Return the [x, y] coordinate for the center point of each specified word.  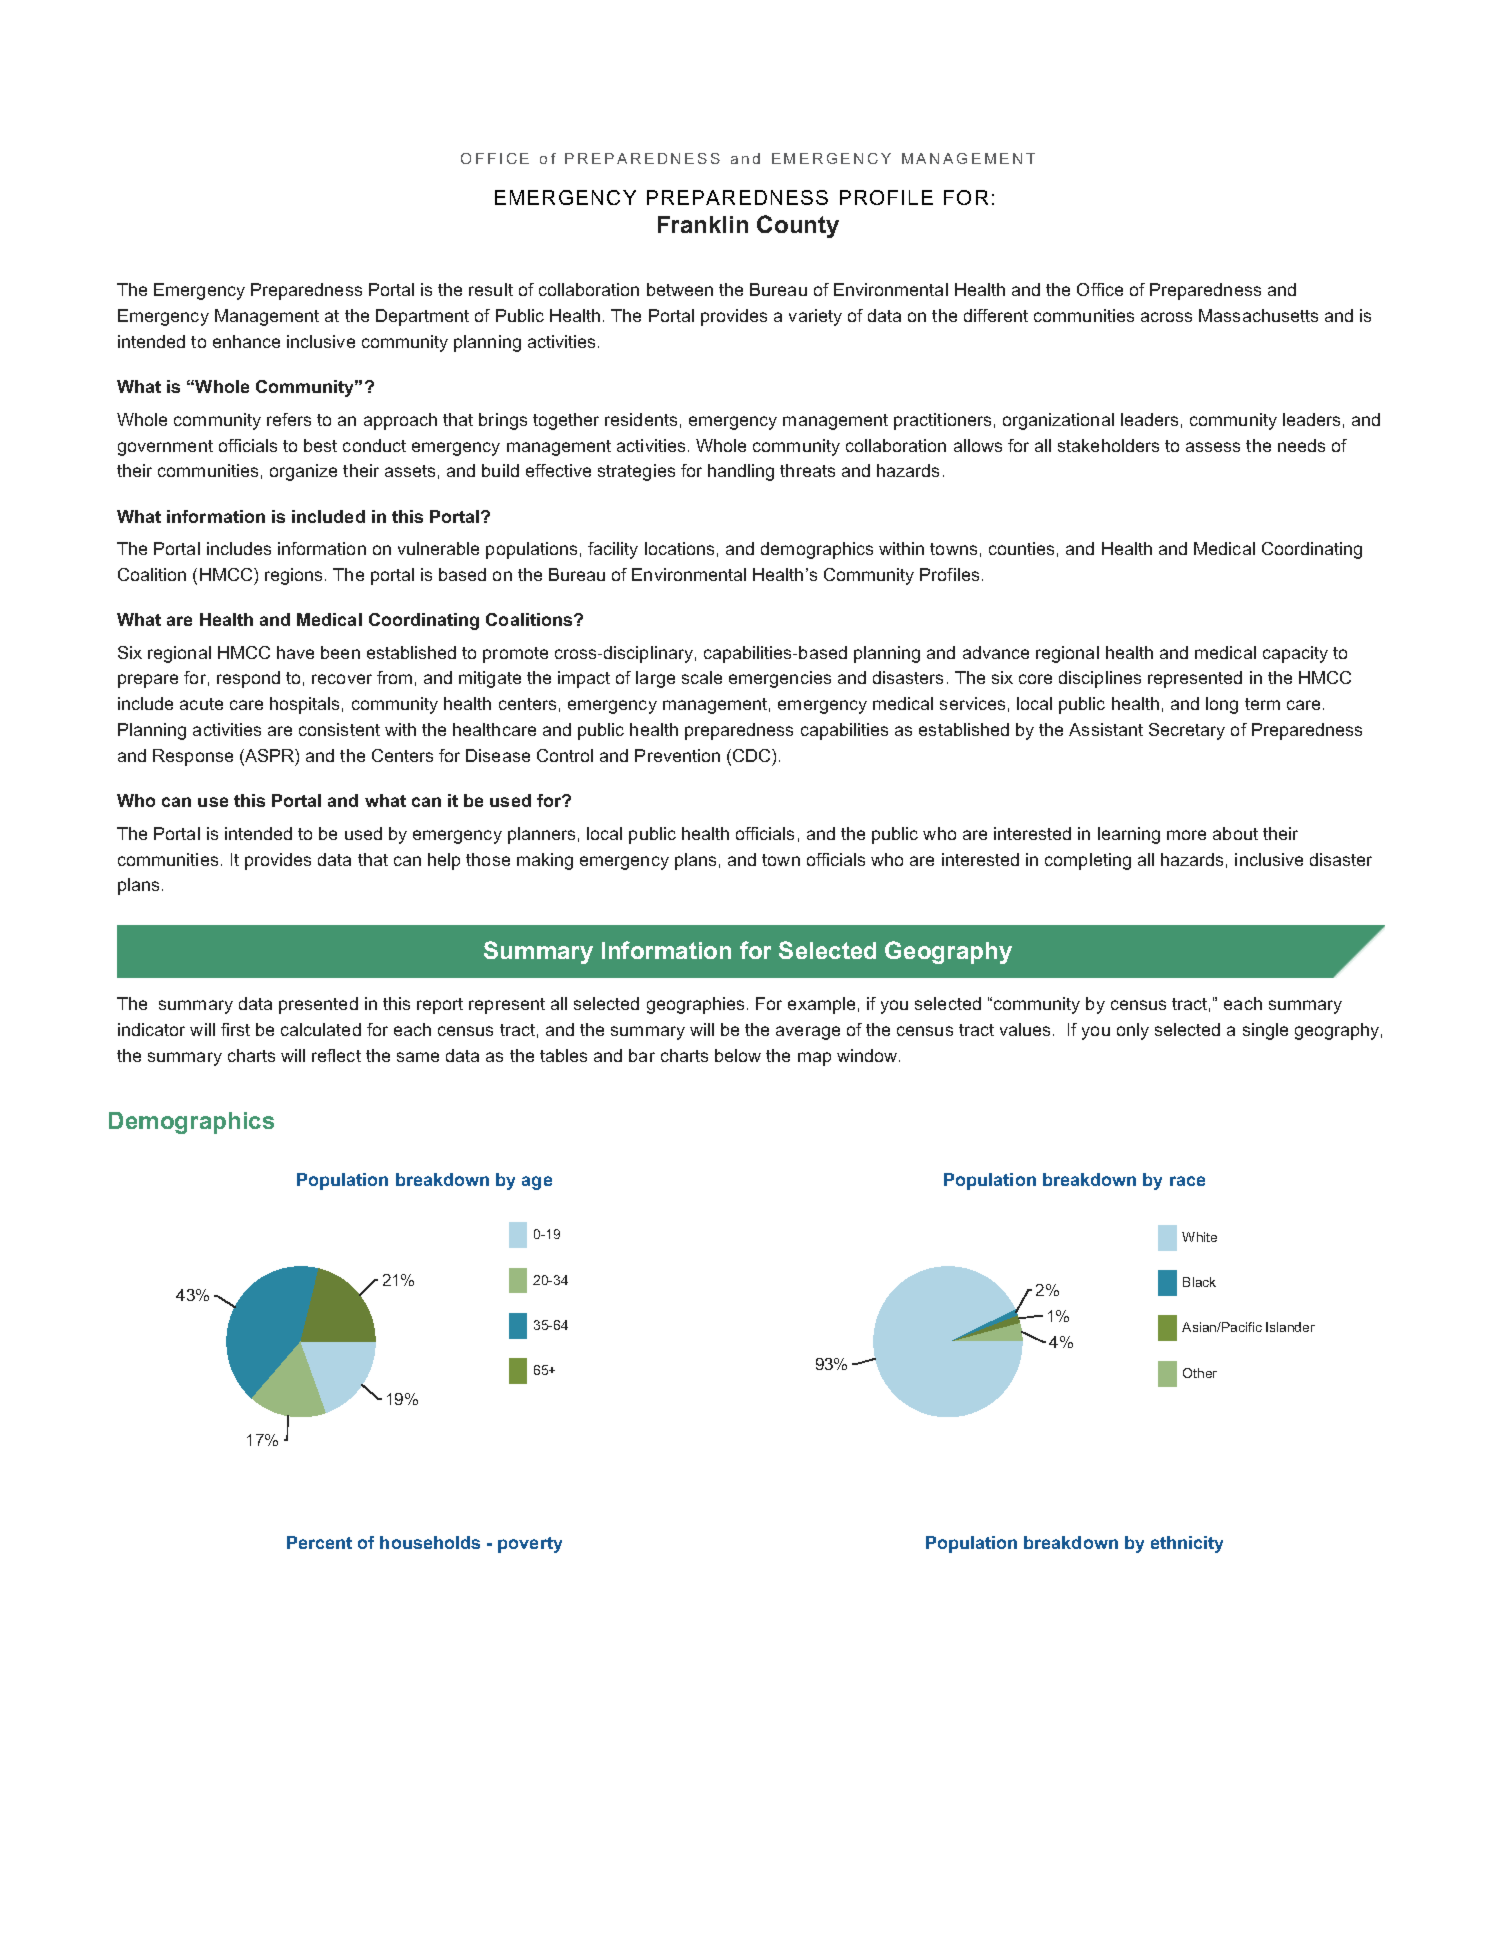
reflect [336, 1055]
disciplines [1100, 679]
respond [248, 679]
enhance [246, 341]
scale [702, 677]
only [1133, 1031]
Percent [319, 1542]
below [738, 1055]
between [680, 289]
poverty [530, 1545]
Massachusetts [1258, 315]
